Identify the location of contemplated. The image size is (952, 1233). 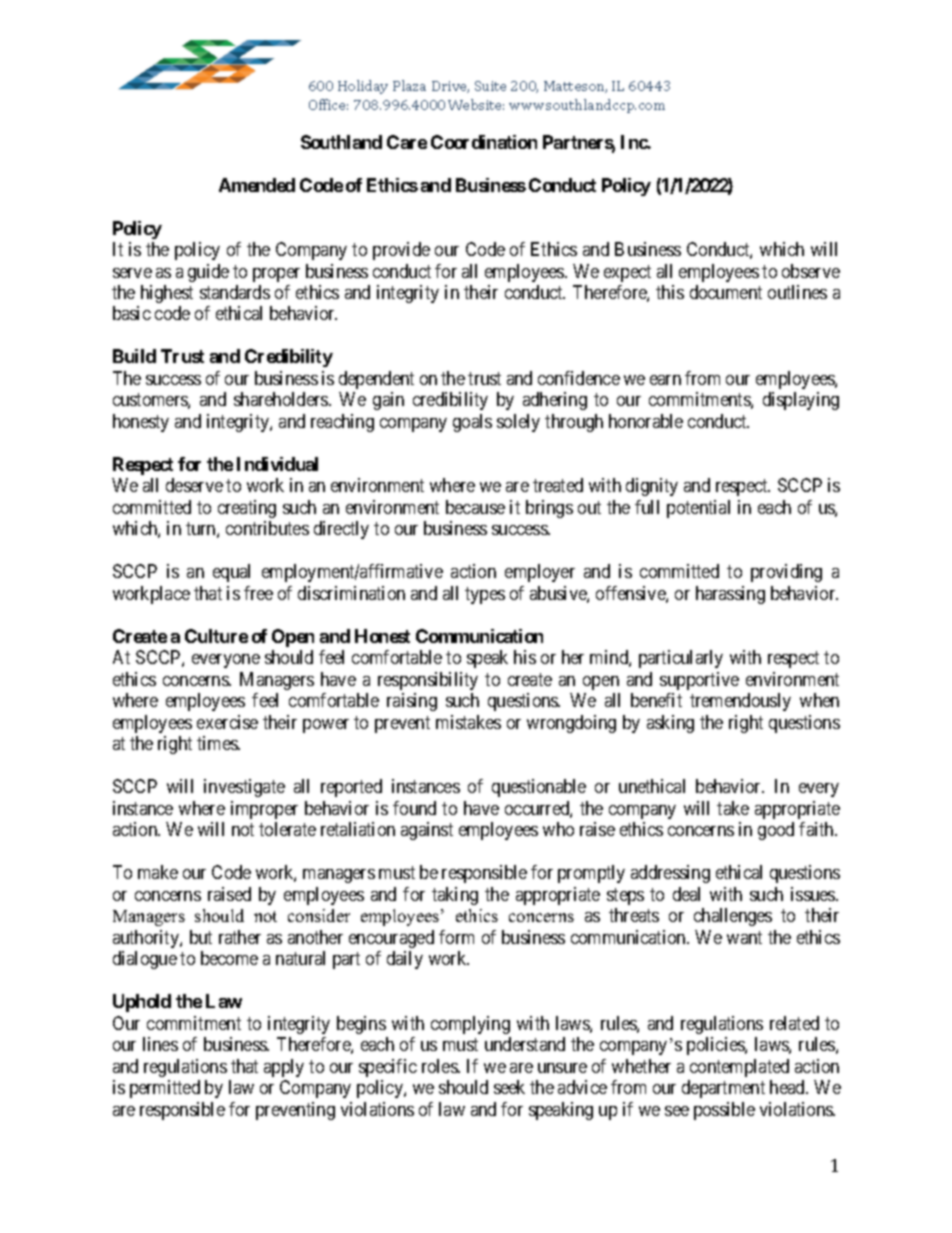
(739, 1068).
